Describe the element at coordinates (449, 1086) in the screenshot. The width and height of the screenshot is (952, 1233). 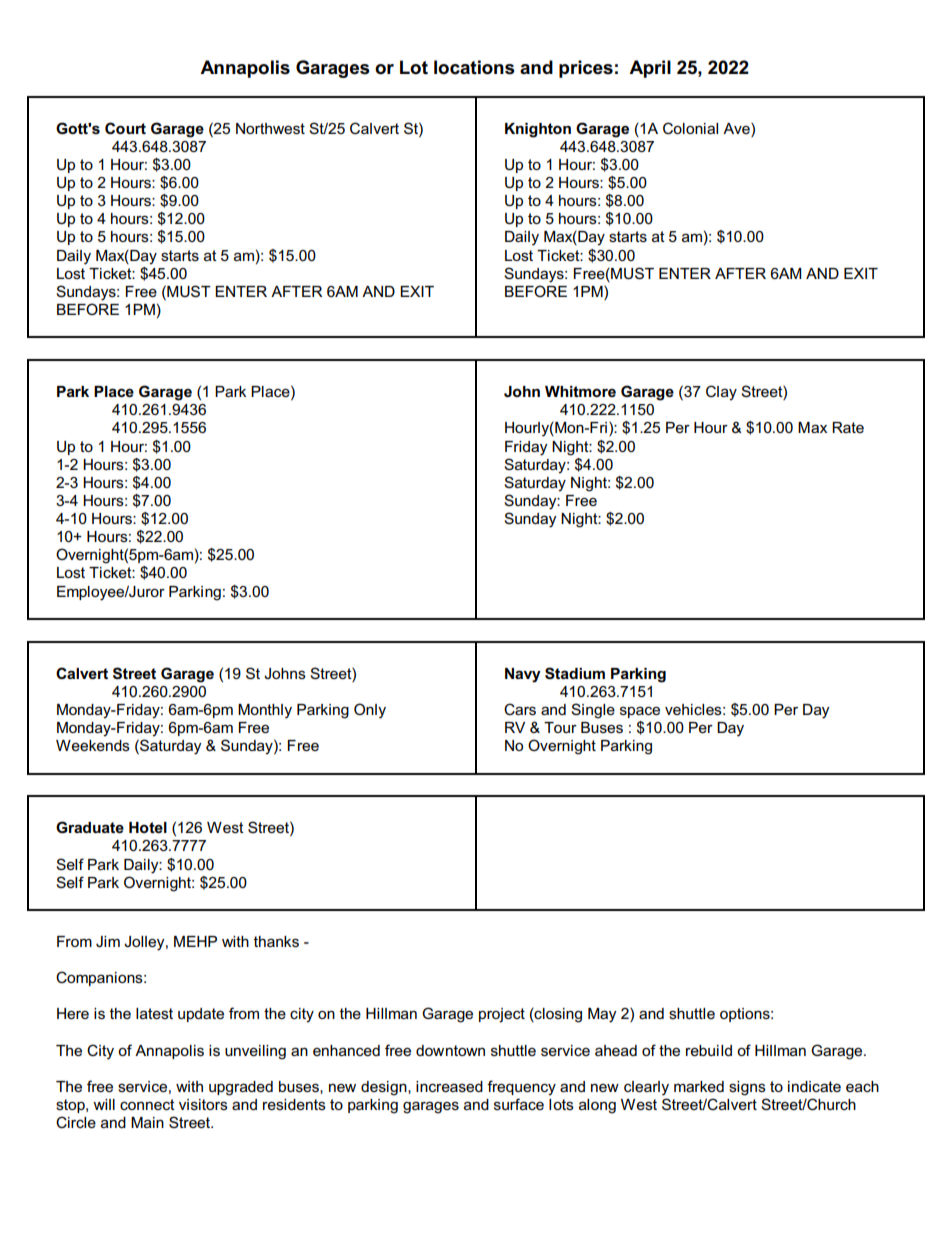
I see `increased` at that location.
